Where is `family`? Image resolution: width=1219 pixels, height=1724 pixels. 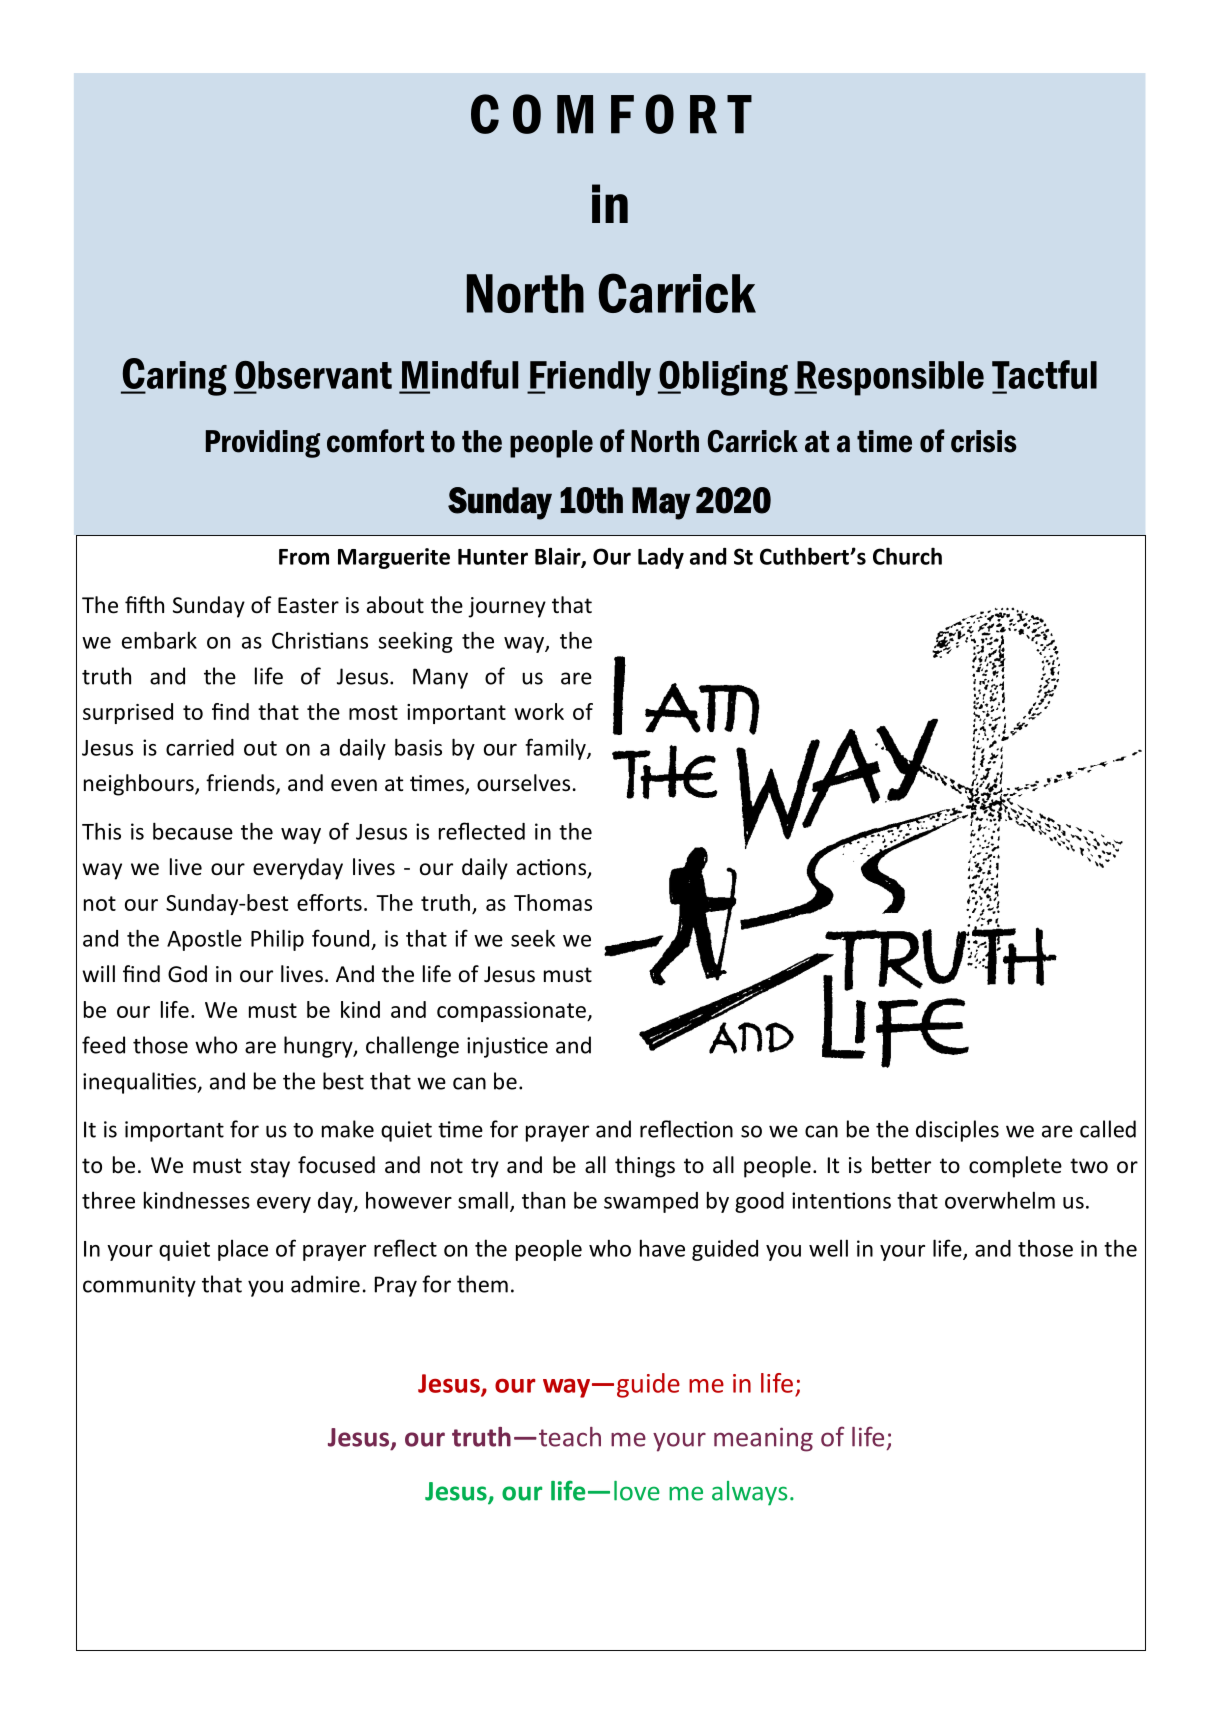 family is located at coordinates (556, 749).
